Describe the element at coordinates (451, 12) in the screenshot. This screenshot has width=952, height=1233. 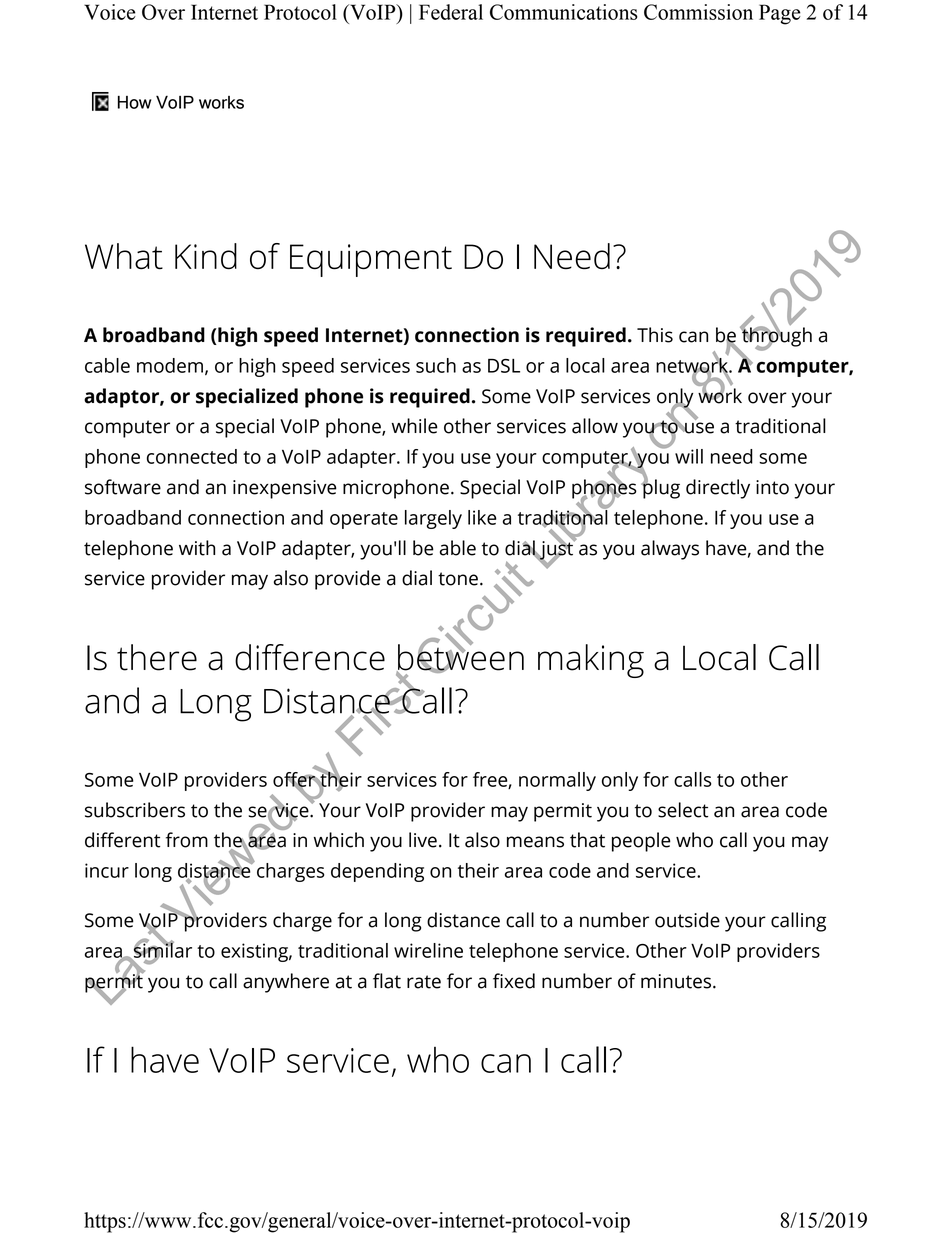
I see `Federal` at that location.
